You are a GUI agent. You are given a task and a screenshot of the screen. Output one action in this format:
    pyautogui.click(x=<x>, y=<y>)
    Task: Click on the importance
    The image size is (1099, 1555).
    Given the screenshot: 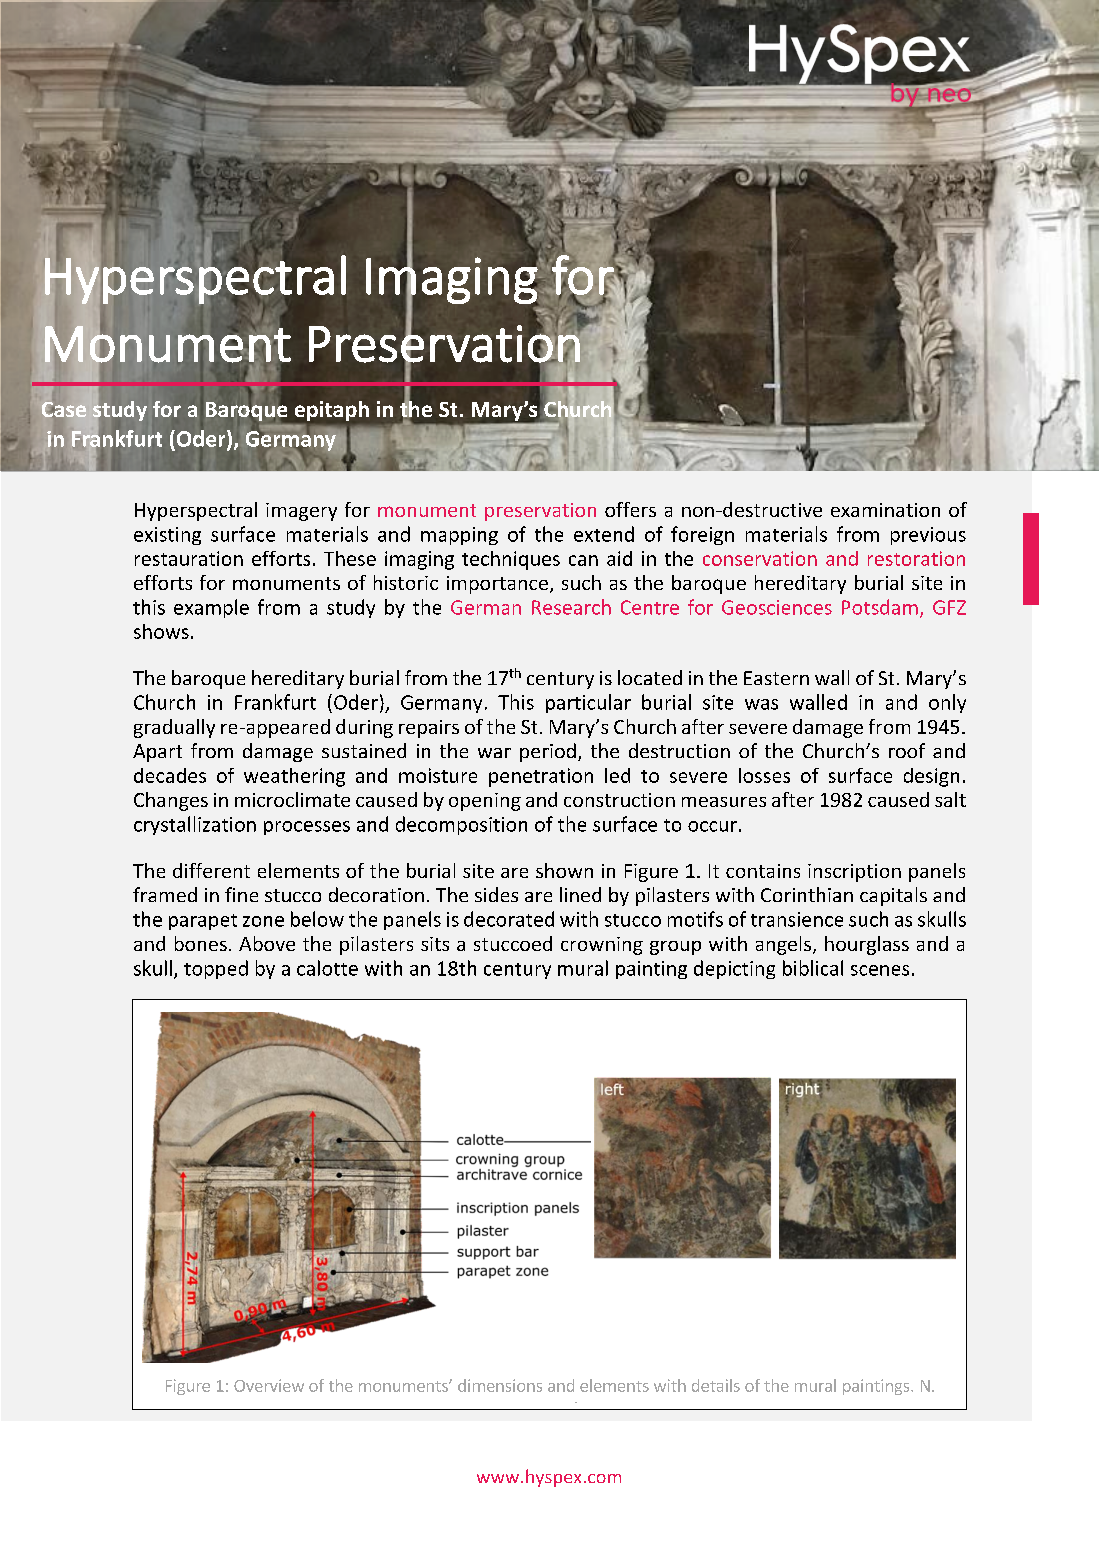 What is the action you would take?
    pyautogui.click(x=497, y=585)
